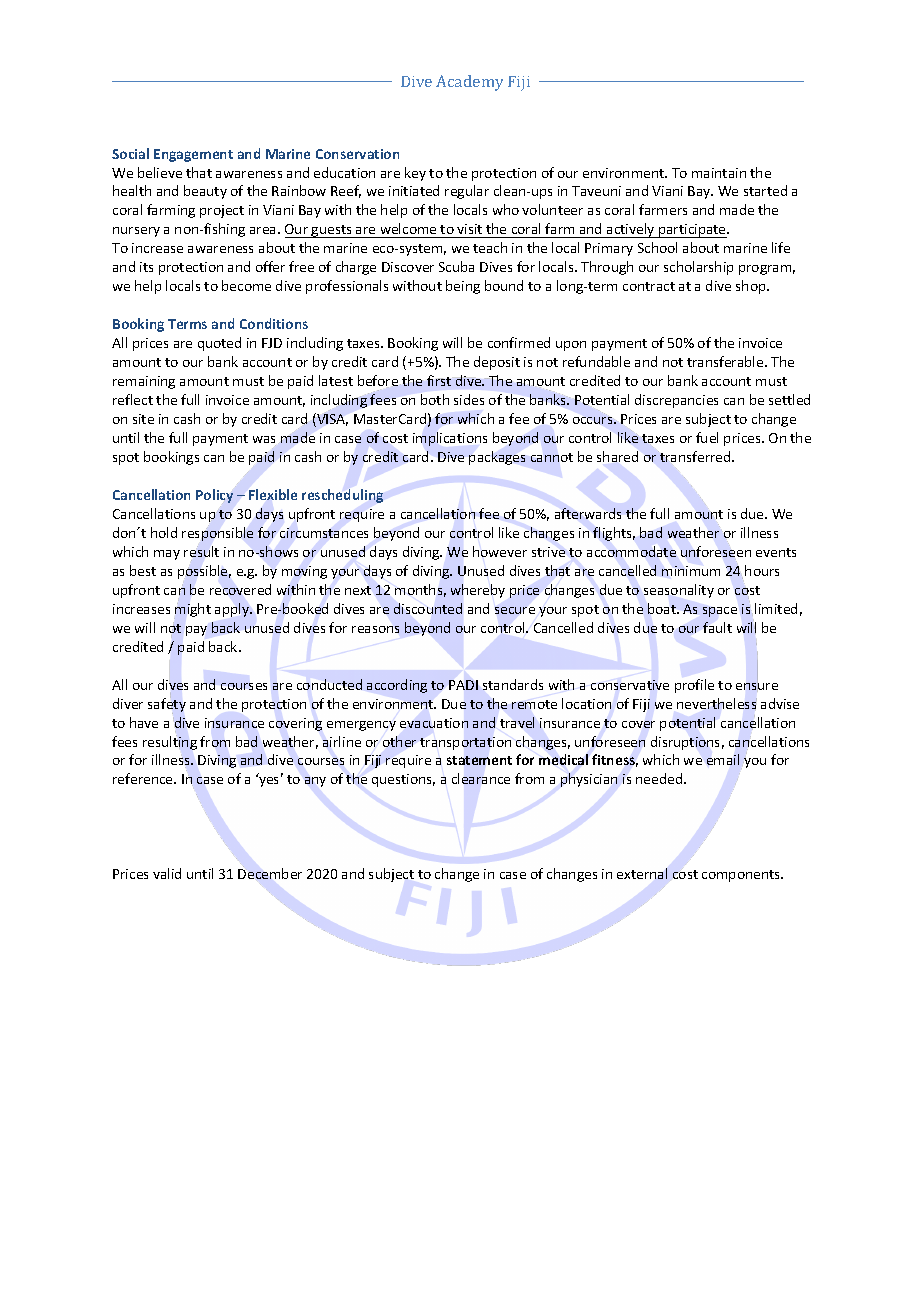  I want to click on maintain, so click(719, 173).
